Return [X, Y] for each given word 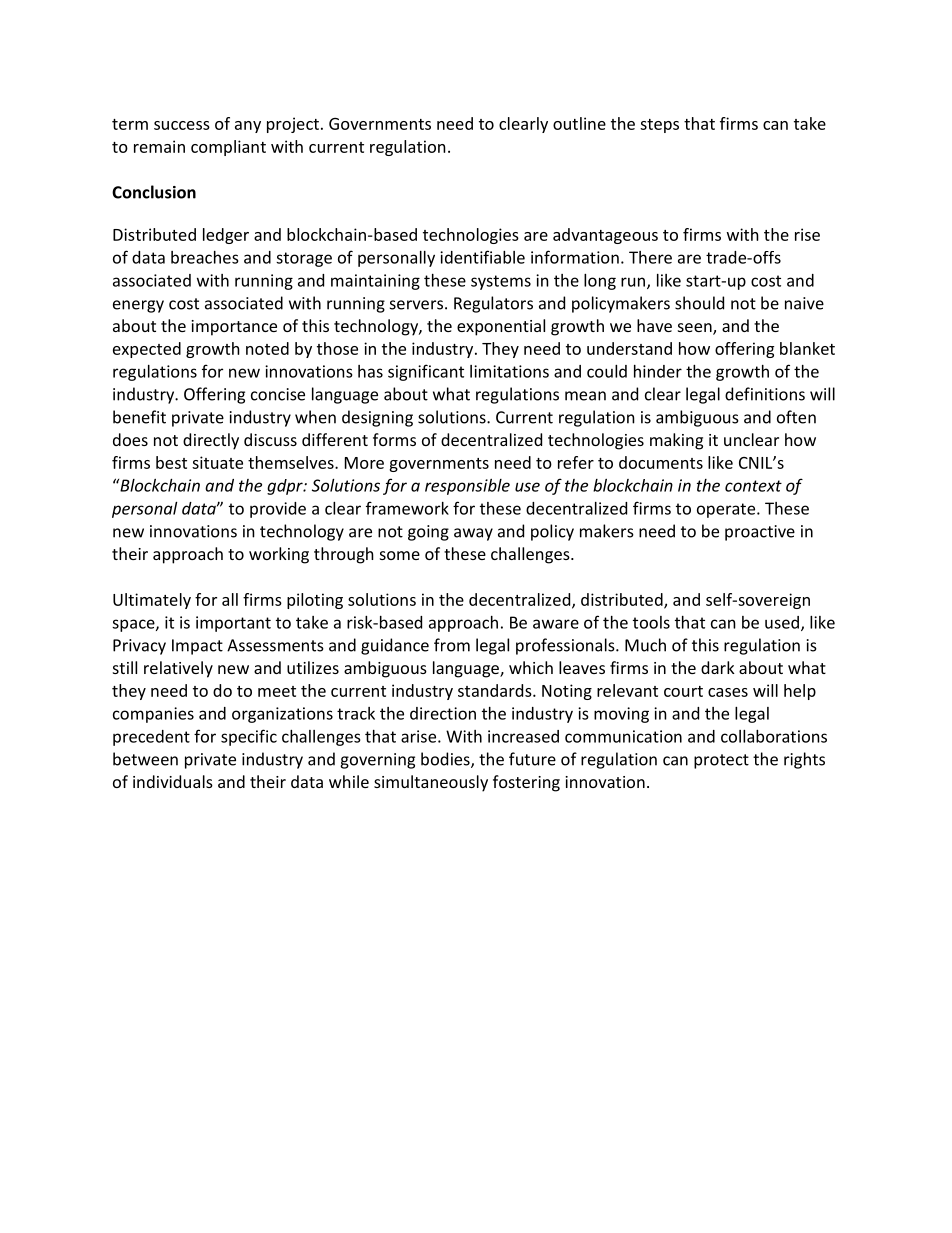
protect [721, 761]
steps [659, 126]
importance [234, 328]
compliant [228, 148]
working [279, 555]
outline [579, 123]
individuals [173, 781]
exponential [501, 327]
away [473, 534]
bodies [446, 760]
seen [696, 329]
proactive [760, 533]
